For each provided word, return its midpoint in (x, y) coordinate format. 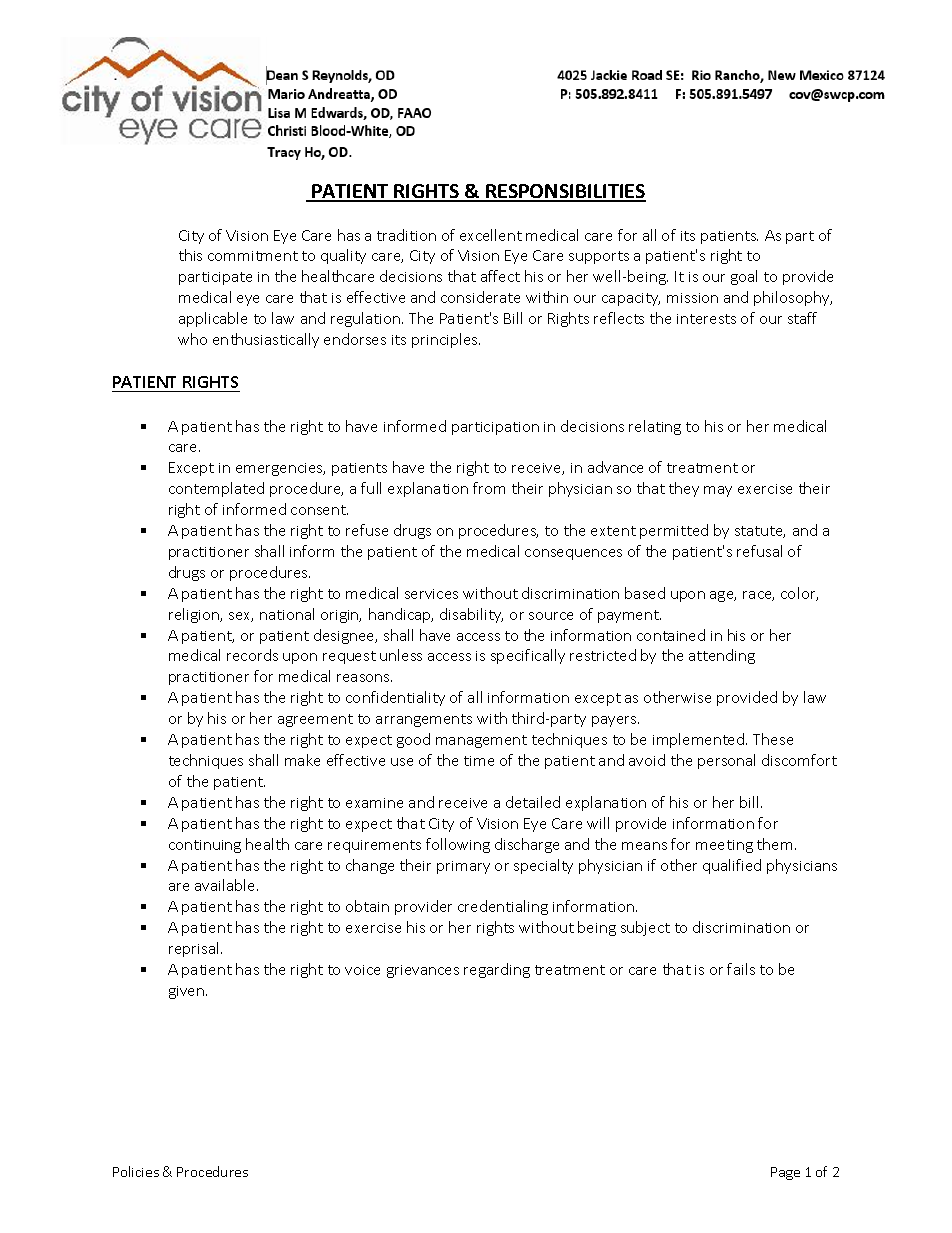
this (190, 255)
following (458, 845)
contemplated (216, 489)
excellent (491, 235)
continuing (205, 846)
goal (744, 277)
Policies (136, 1171)
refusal (759, 551)
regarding (497, 970)
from (489, 488)
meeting (724, 846)
